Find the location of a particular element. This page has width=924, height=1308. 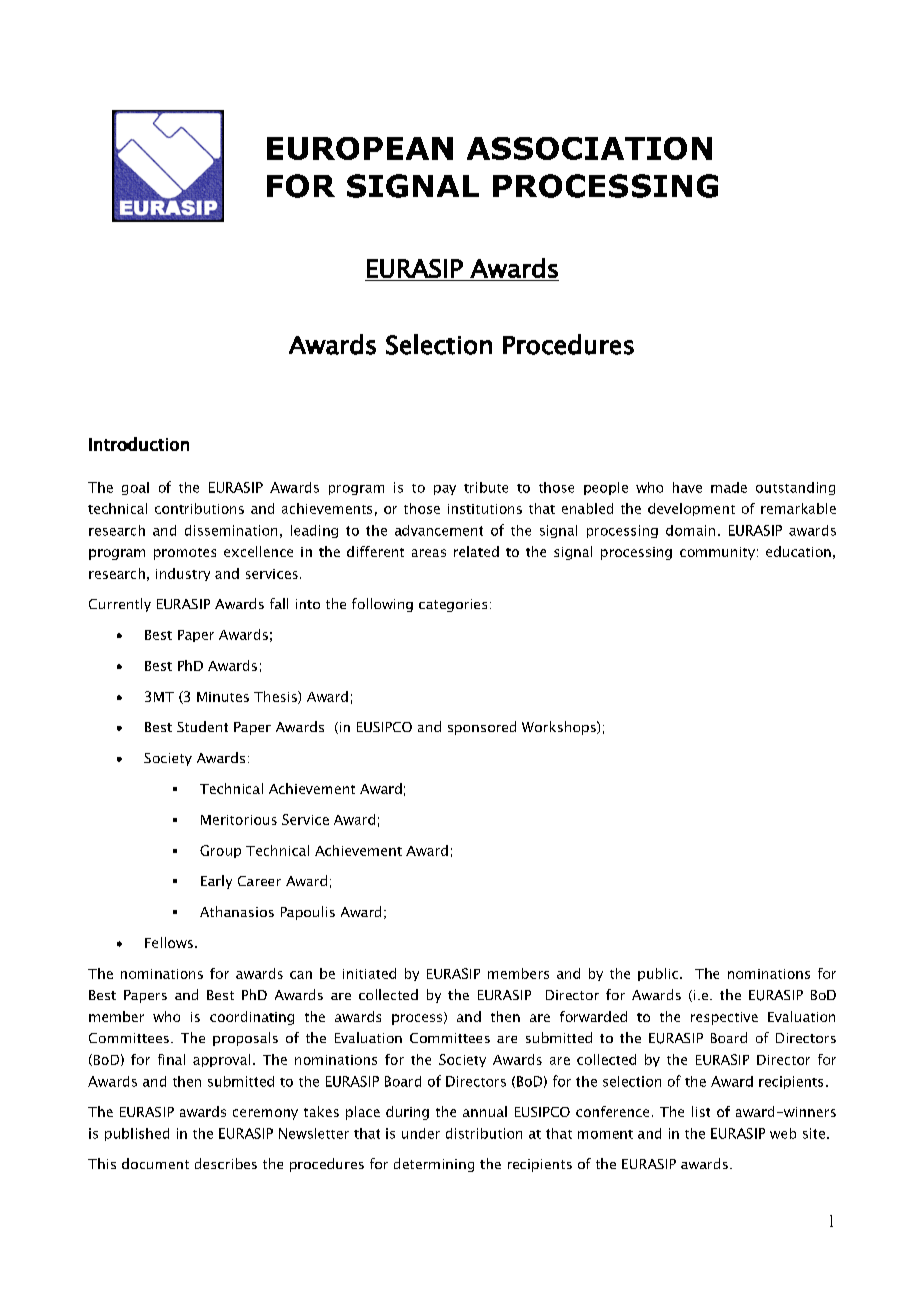

published is located at coordinates (137, 1134).
